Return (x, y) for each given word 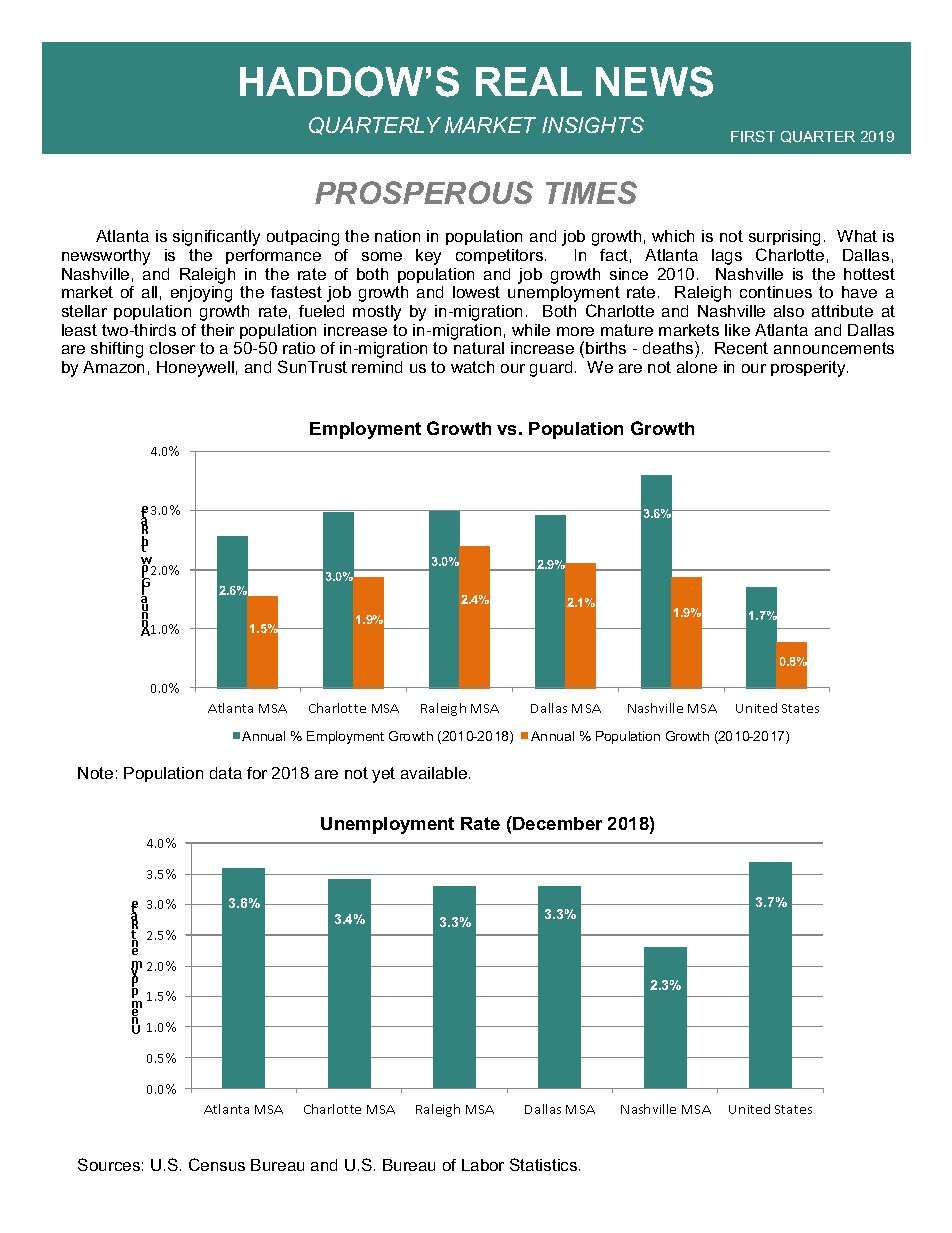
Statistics (545, 1164)
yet (383, 775)
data (226, 773)
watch (472, 367)
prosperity (809, 369)
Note (95, 773)
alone (697, 367)
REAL (529, 81)
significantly (216, 238)
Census (217, 1164)
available (434, 773)
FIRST (753, 136)
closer (172, 348)
